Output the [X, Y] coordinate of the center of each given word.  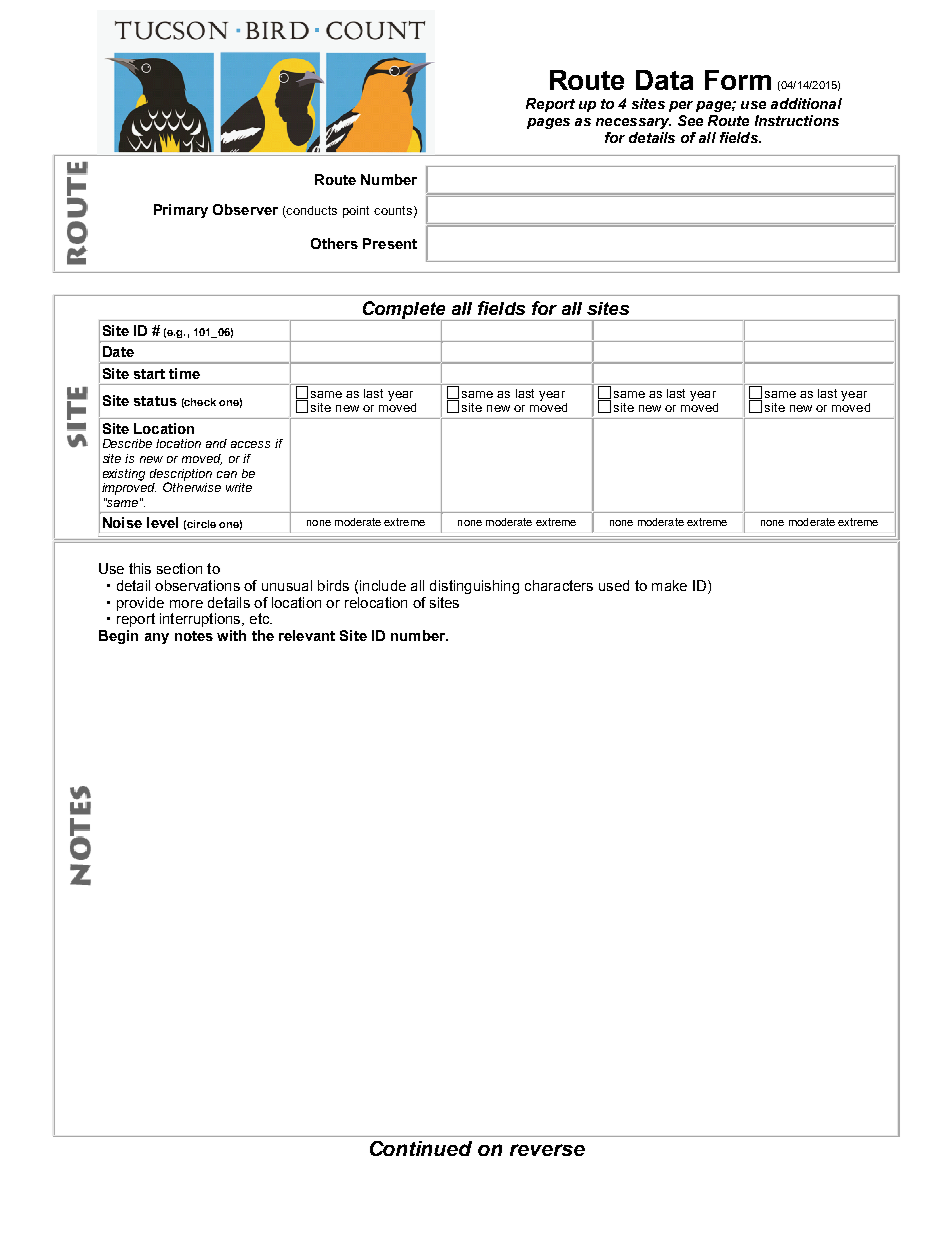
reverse [547, 1150]
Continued [421, 1148]
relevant [307, 635]
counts [394, 211]
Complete [404, 311]
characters [559, 585]
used [614, 585]
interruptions [201, 620]
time [184, 373]
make [669, 585]
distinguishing [474, 587]
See [690, 120]
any [157, 638]
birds [333, 585]
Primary [181, 211]
